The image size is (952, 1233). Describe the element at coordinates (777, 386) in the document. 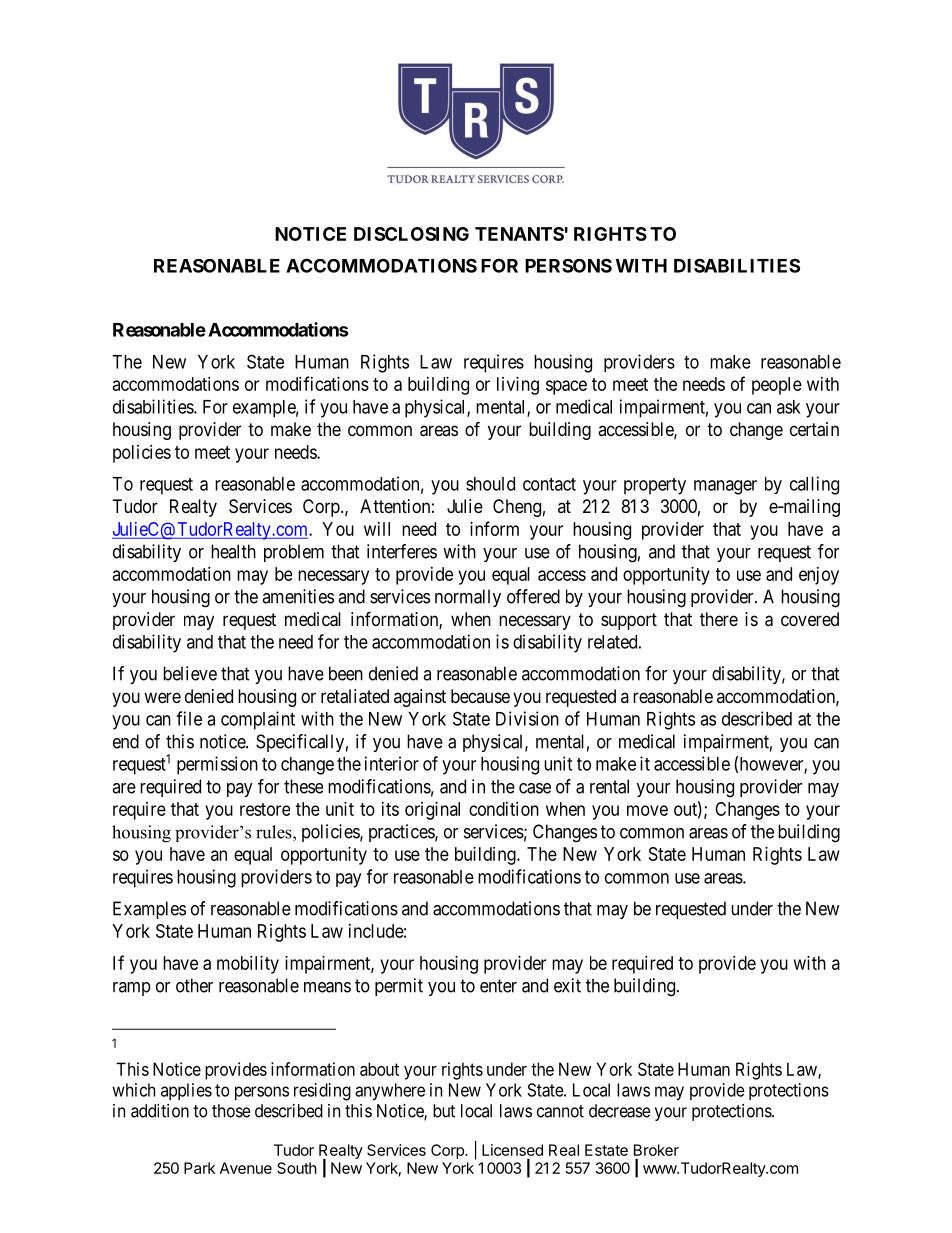

I see `people` at that location.
